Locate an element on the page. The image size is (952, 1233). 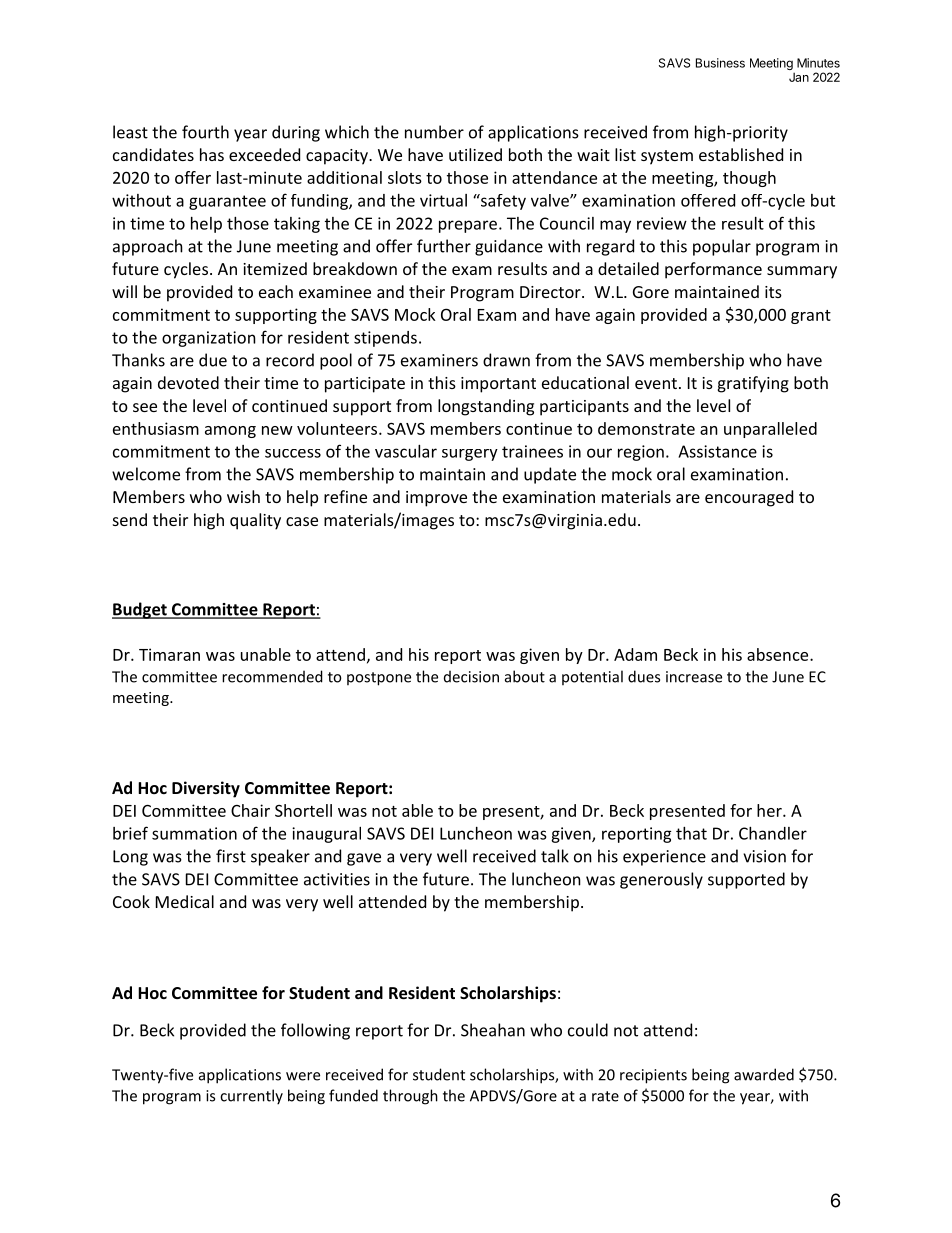
improve is located at coordinates (436, 499).
